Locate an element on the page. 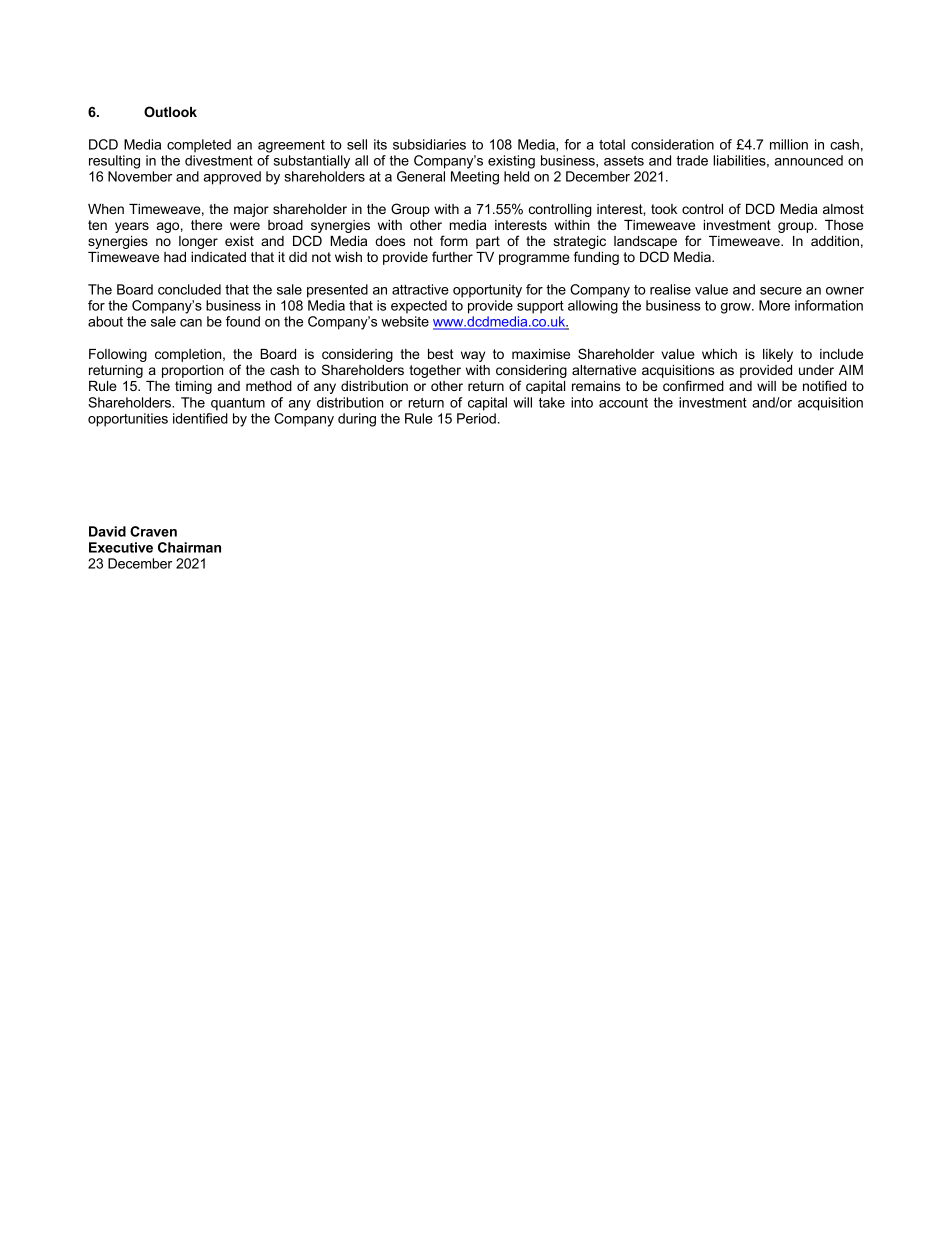 The image size is (952, 1233). can is located at coordinates (191, 323).
